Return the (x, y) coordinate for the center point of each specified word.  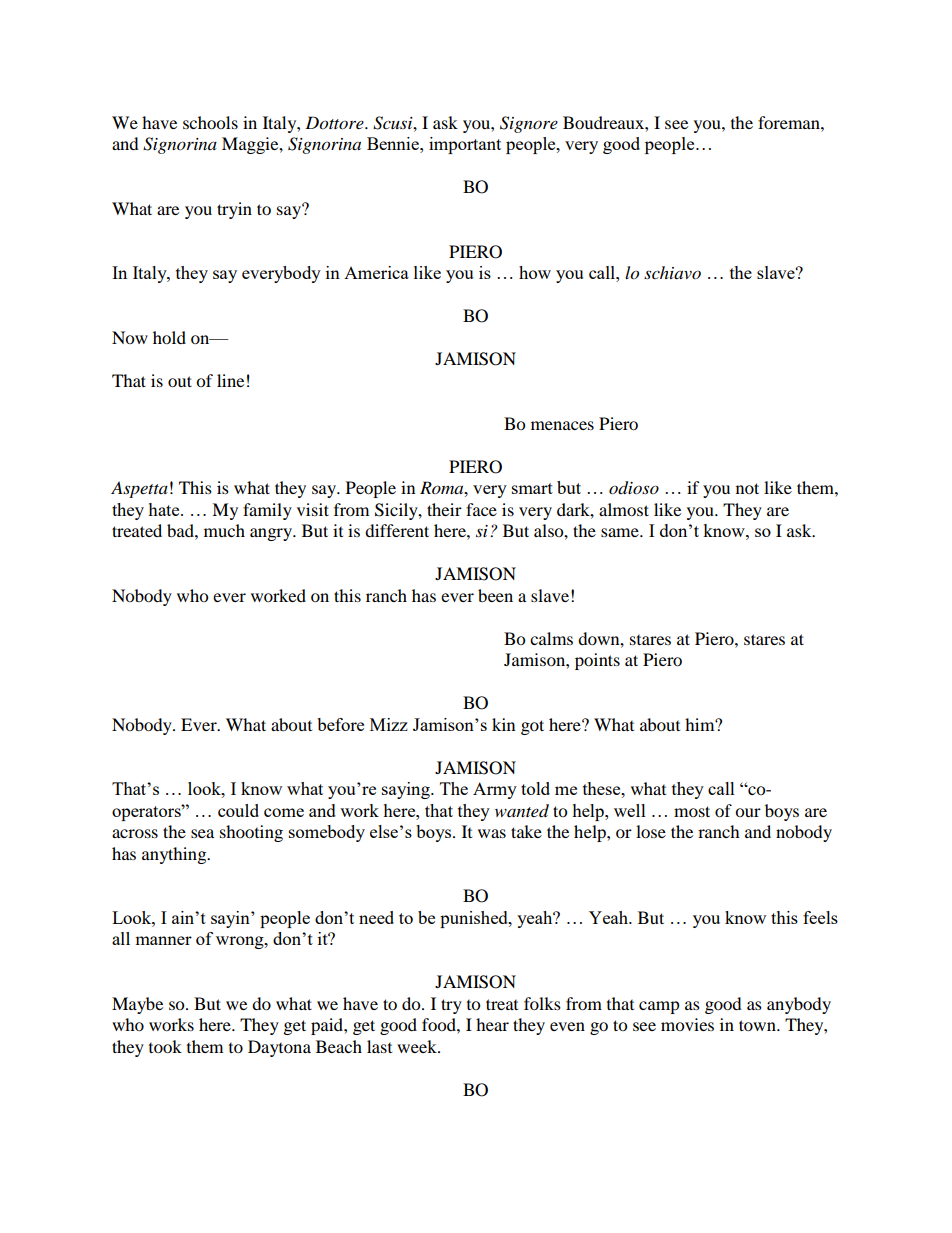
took (165, 1046)
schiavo (672, 272)
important (465, 145)
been (495, 595)
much (224, 530)
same (621, 532)
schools (210, 122)
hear (492, 1024)
